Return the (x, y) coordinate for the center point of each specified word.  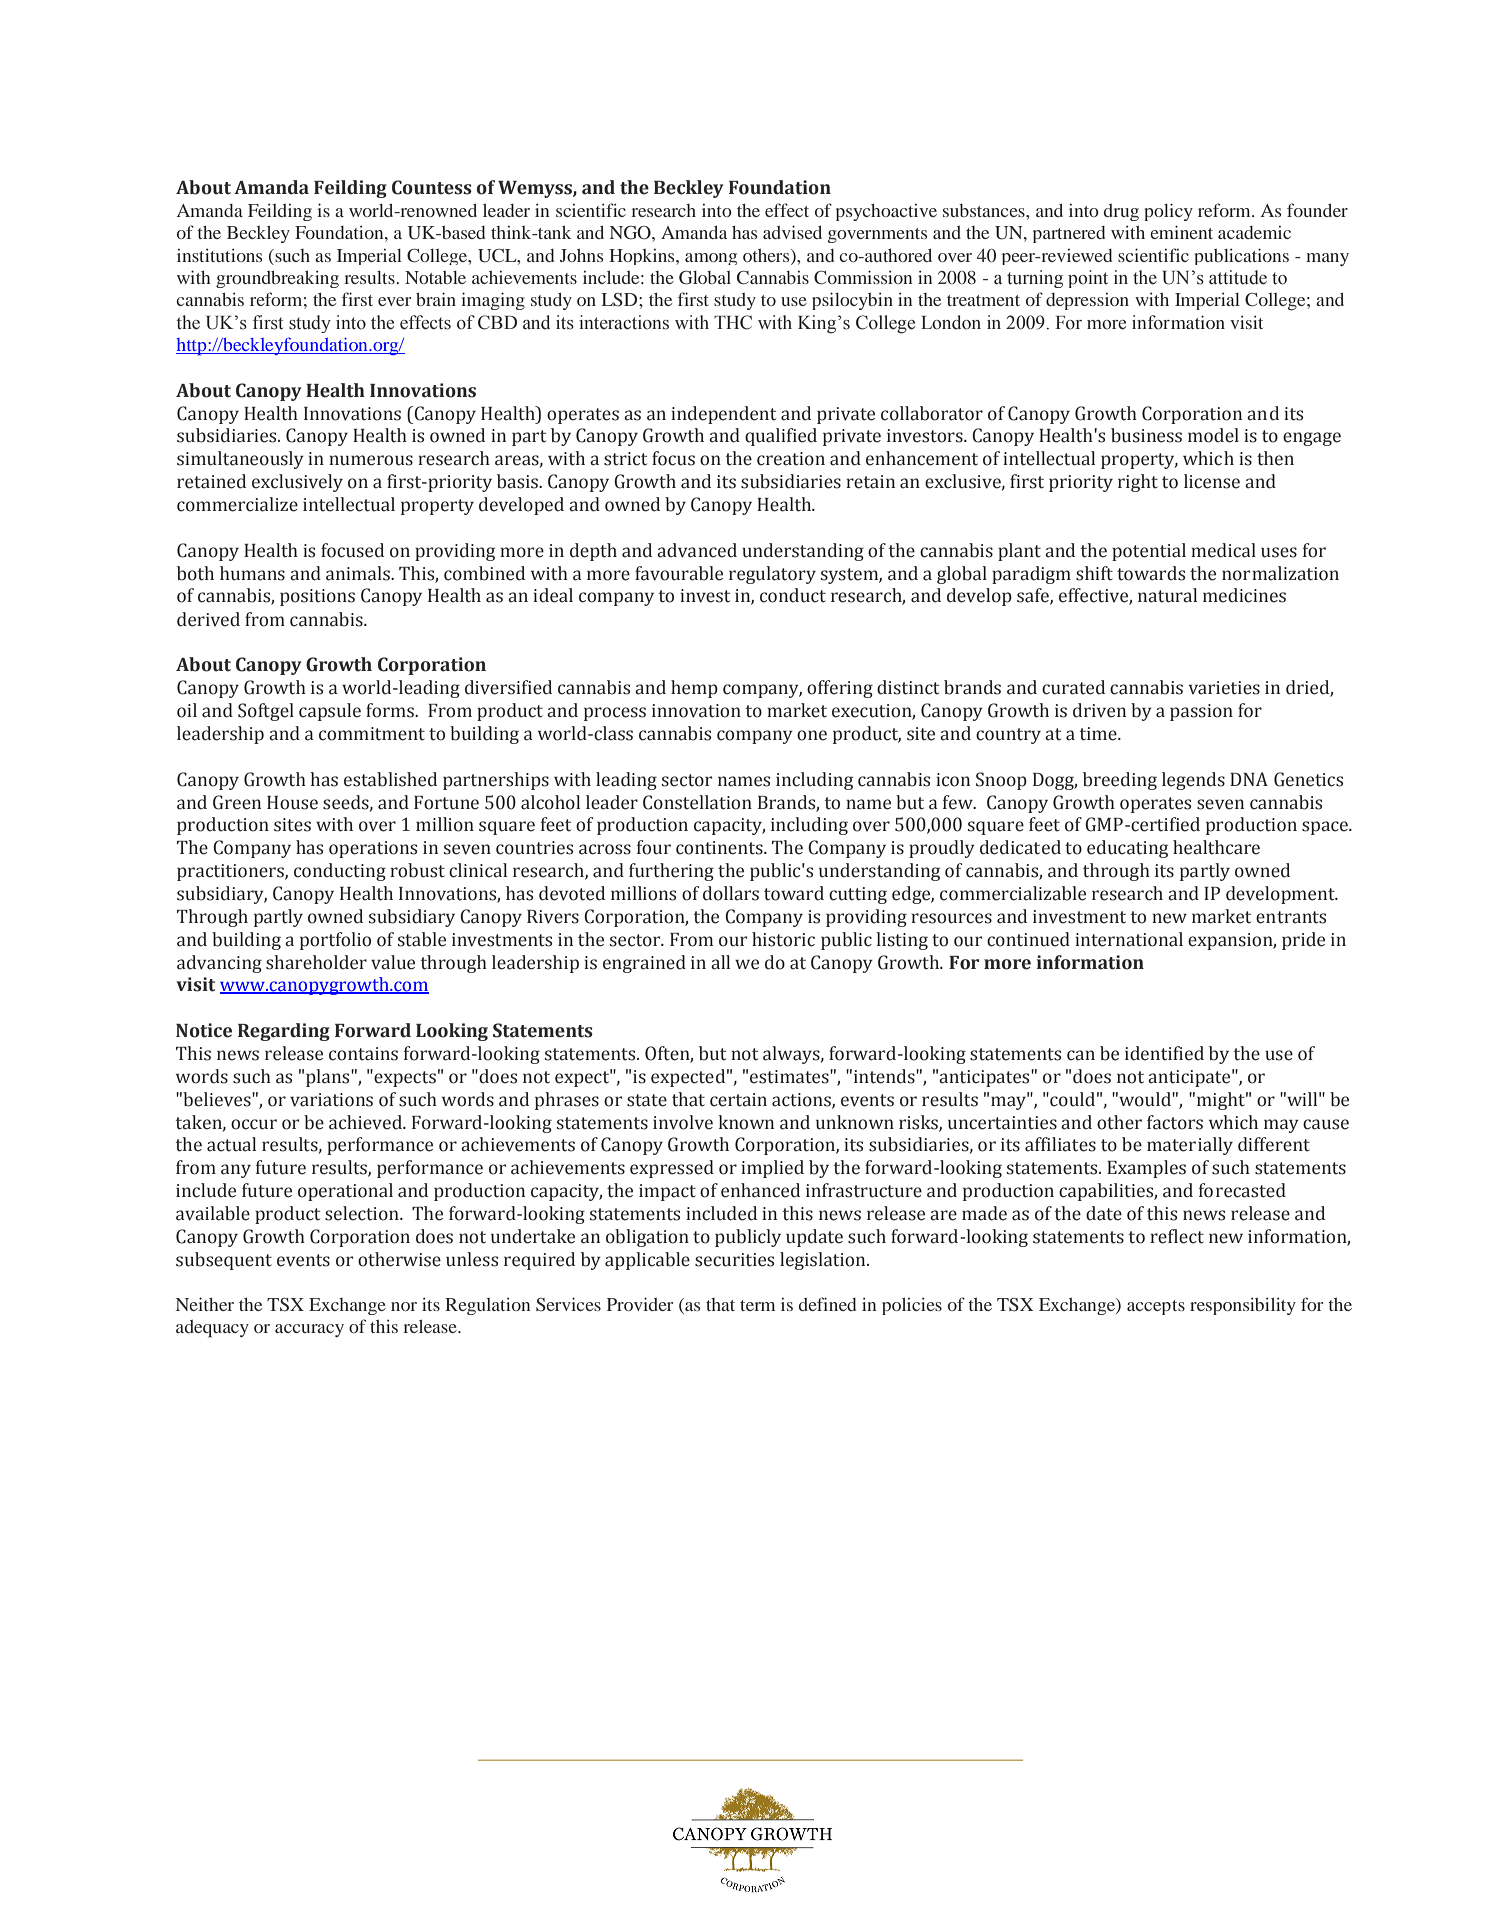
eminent (1181, 232)
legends (1193, 781)
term (757, 1305)
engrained (644, 964)
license (1212, 481)
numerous (371, 460)
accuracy (309, 1330)
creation (791, 459)
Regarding (284, 1032)
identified (1164, 1053)
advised (792, 232)
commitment (372, 734)
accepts (1156, 1307)
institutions (219, 255)
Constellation (697, 802)
